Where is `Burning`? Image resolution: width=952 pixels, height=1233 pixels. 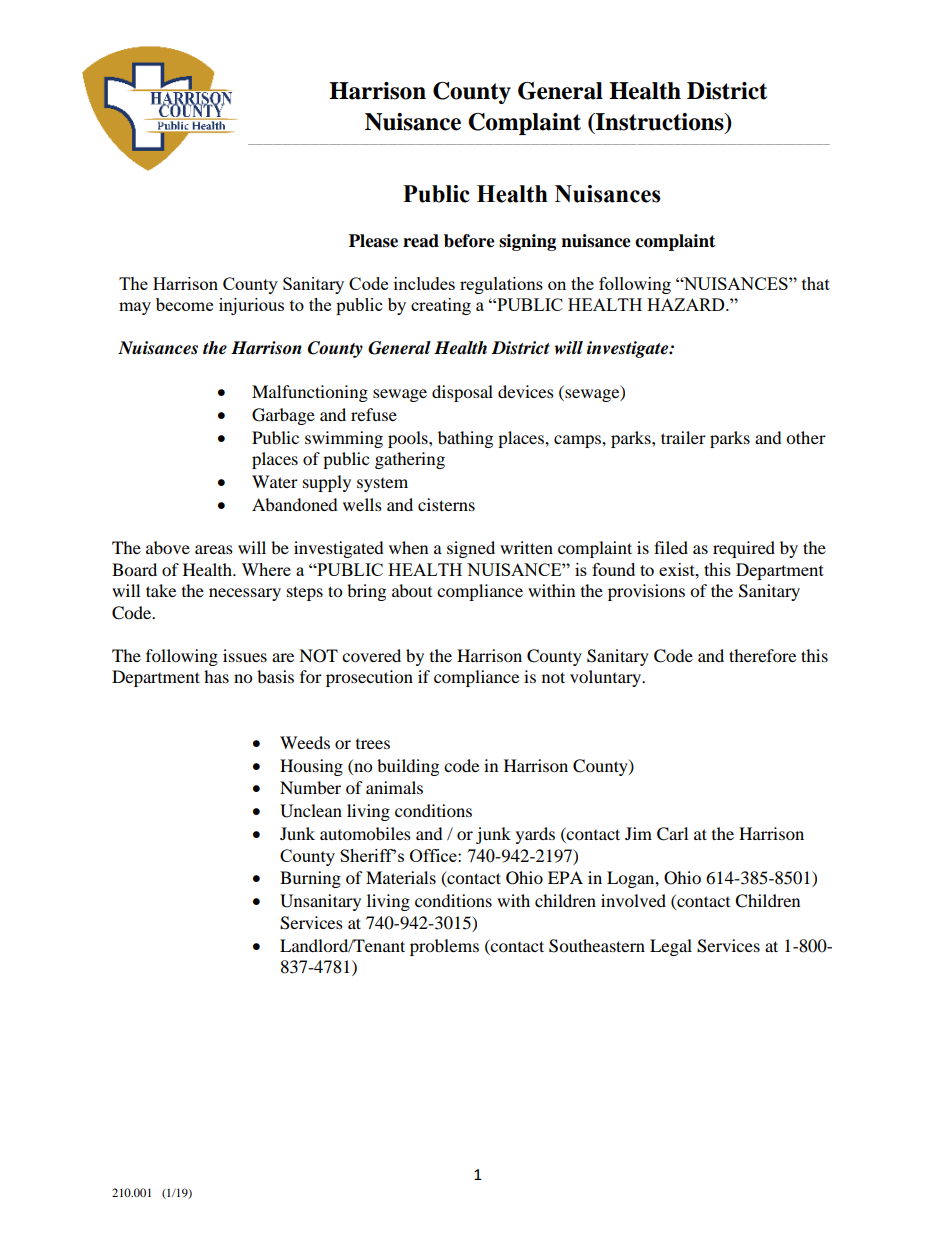
Burning is located at coordinates (310, 879).
